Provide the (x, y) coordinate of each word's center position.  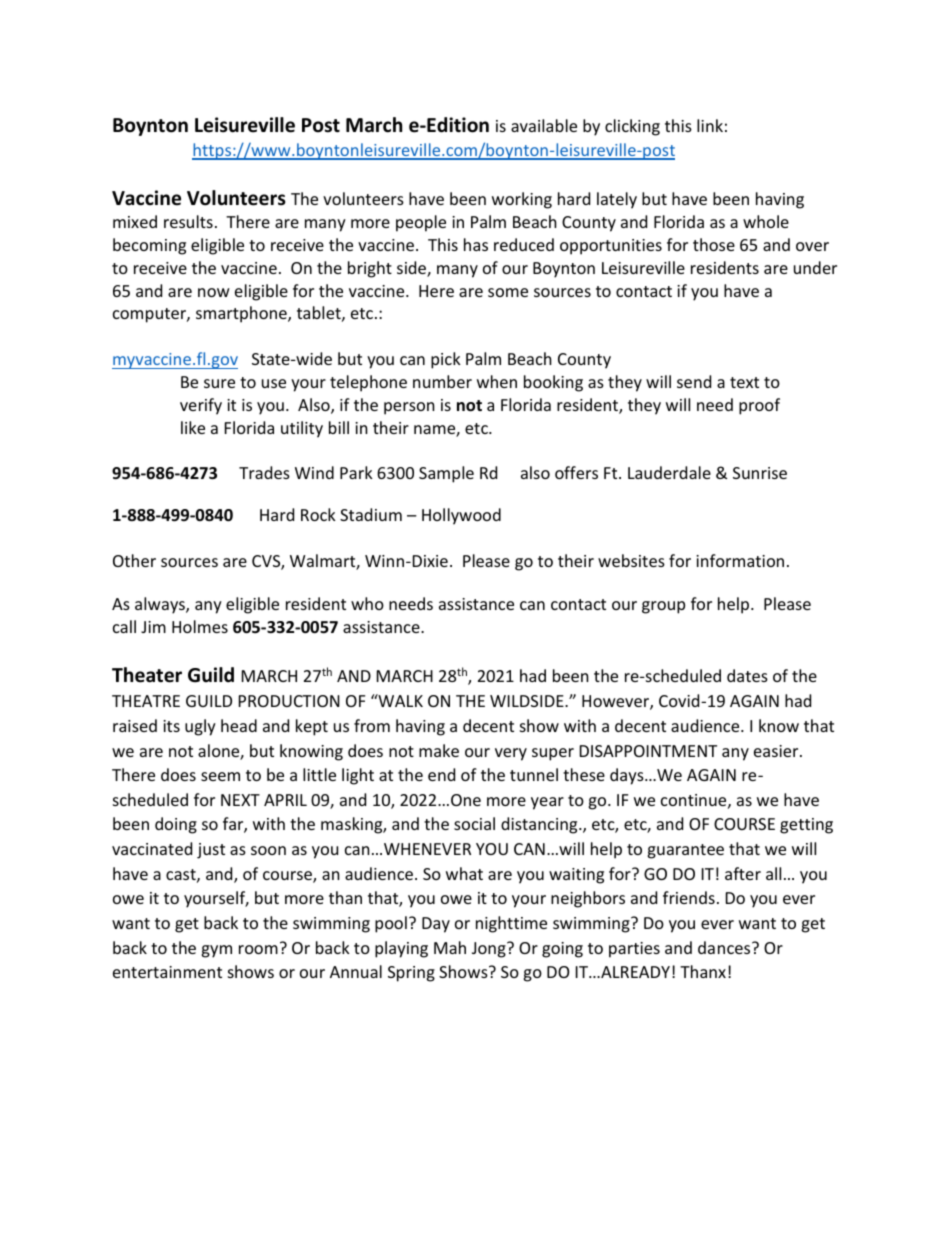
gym (216, 951)
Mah (450, 947)
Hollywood (461, 516)
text (744, 382)
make (439, 750)
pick (446, 360)
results (188, 221)
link (710, 125)
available (544, 125)
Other (134, 560)
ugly (200, 727)
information (740, 560)
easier (777, 751)
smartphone (242, 314)
